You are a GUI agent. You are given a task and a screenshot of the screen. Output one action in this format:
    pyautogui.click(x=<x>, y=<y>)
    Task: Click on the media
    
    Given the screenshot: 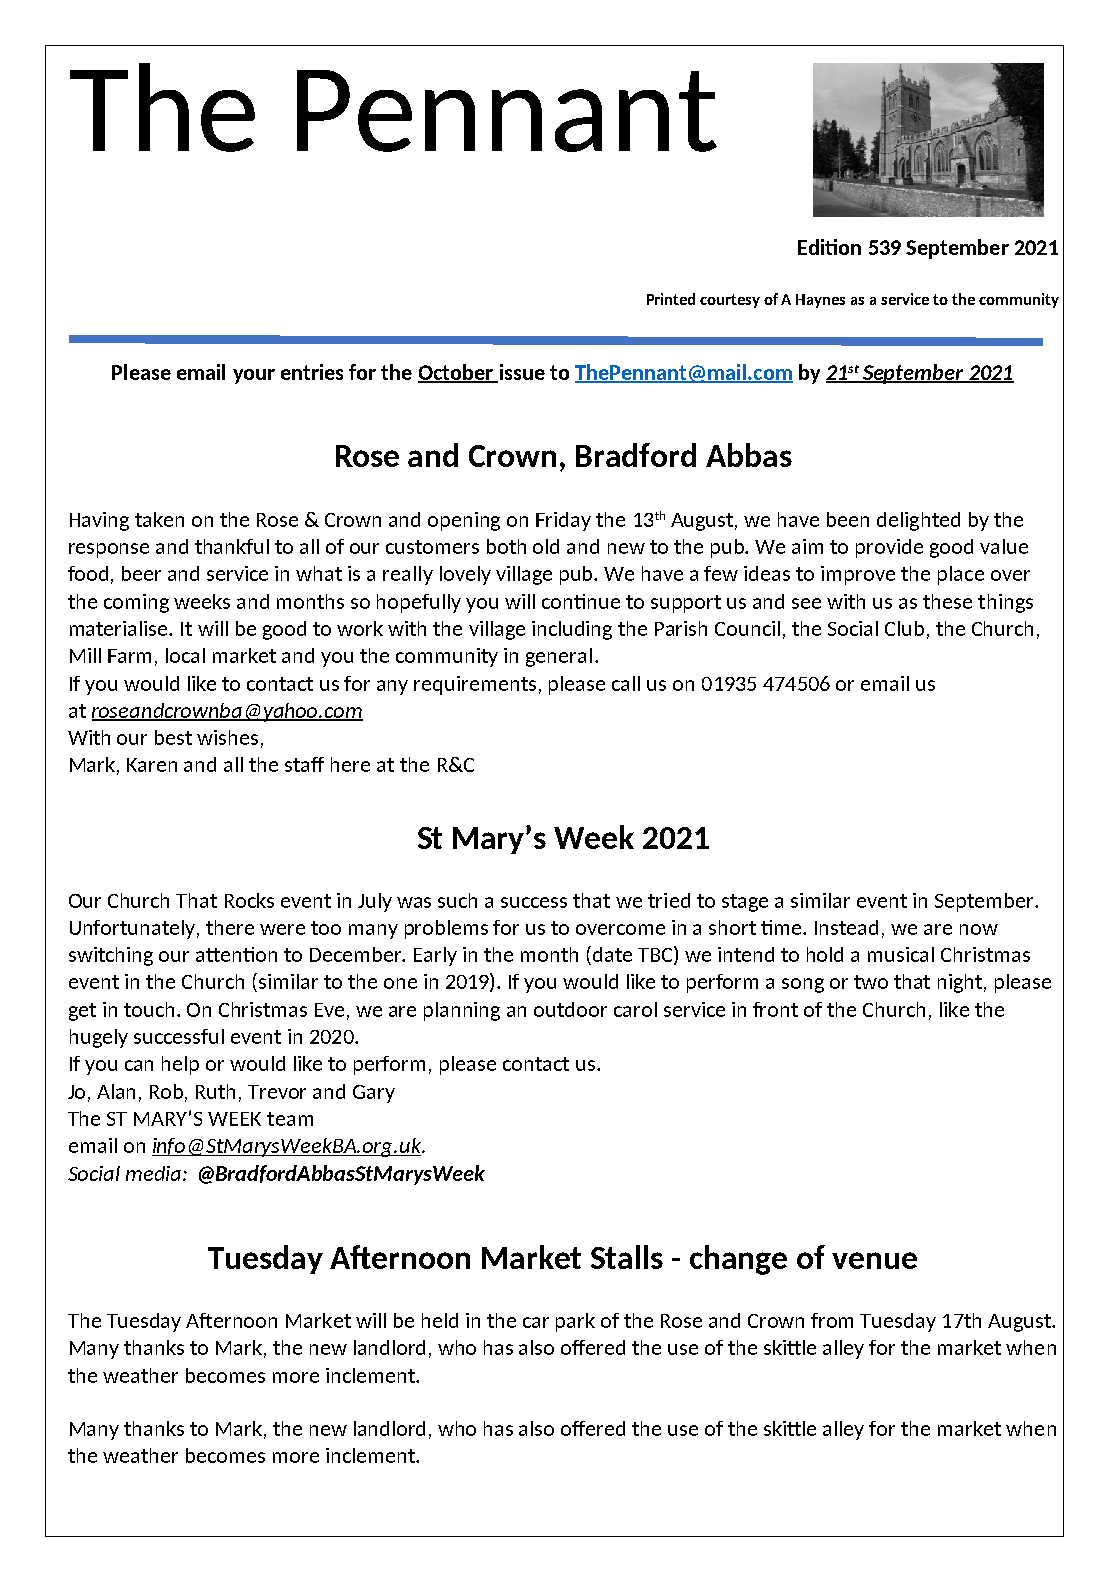 What is the action you would take?
    pyautogui.click(x=155, y=1173)
